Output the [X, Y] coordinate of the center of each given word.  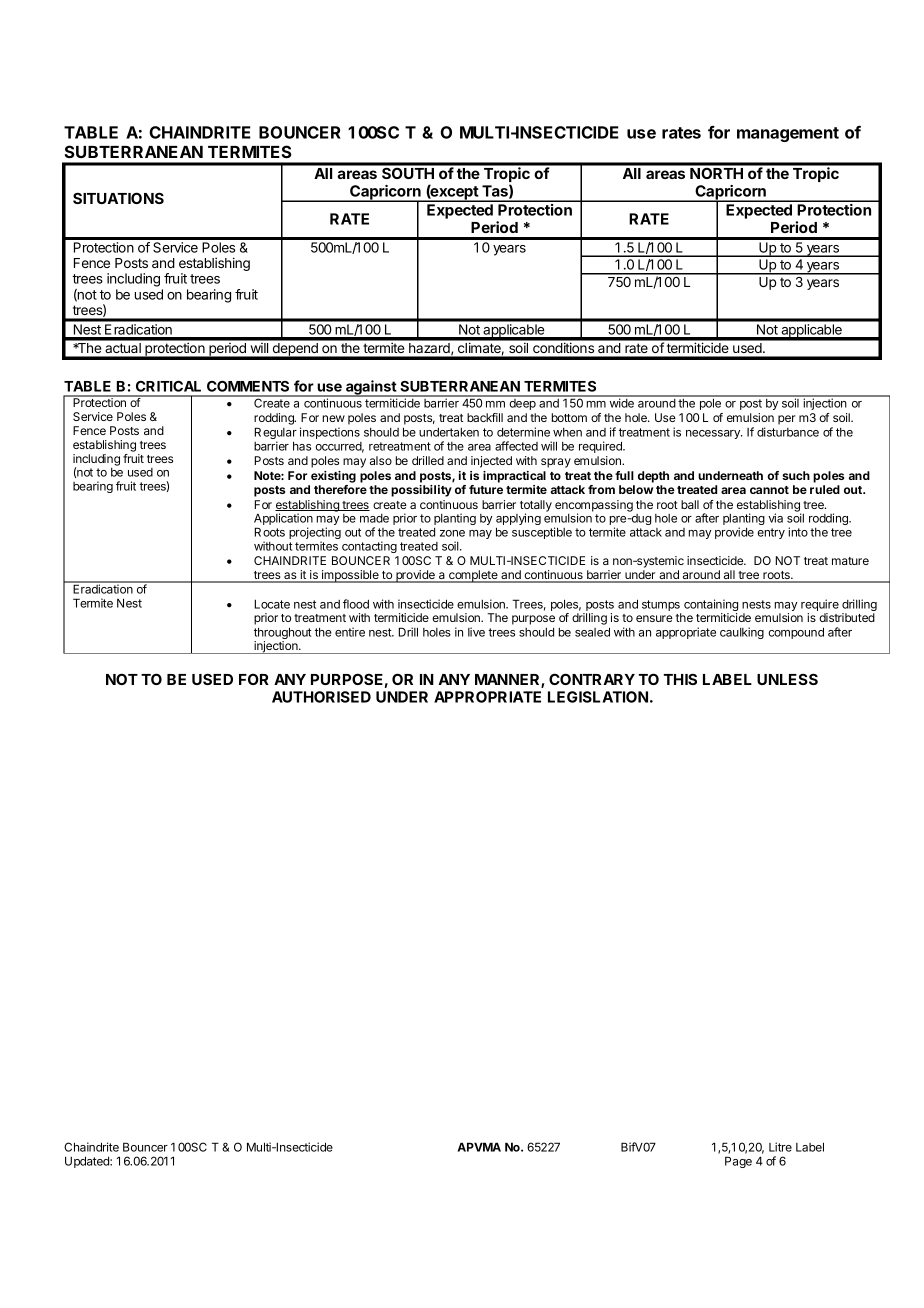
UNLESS [787, 679]
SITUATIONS [118, 198]
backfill [485, 417]
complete [473, 576]
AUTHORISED [321, 697]
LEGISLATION [598, 697]
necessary [714, 434]
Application [283, 520]
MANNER [508, 680]
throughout [283, 634]
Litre [780, 1147]
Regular [275, 434]
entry [771, 533]
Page [738, 1162]
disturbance [788, 432]
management [788, 134]
